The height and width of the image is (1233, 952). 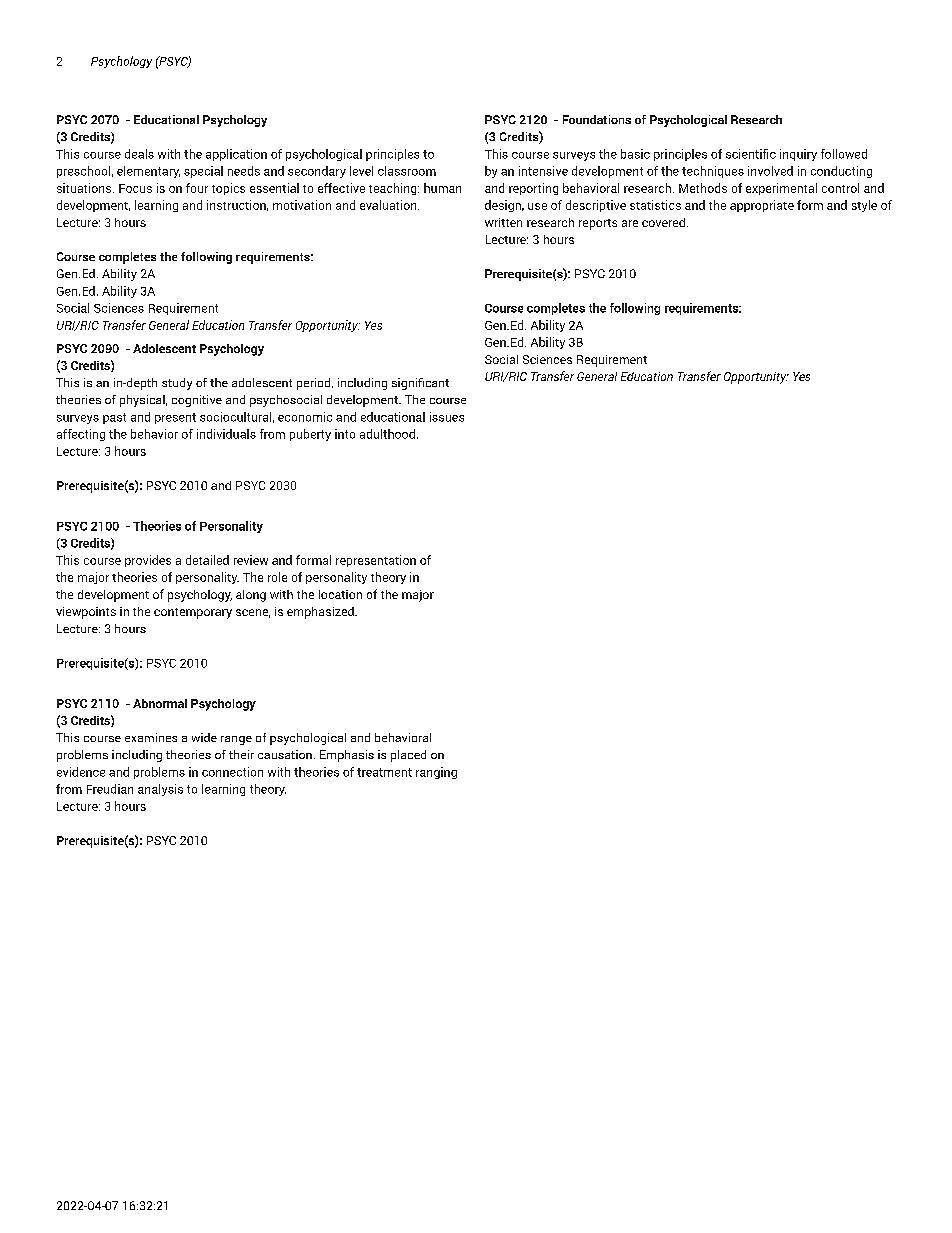 I want to click on location, so click(x=340, y=594).
